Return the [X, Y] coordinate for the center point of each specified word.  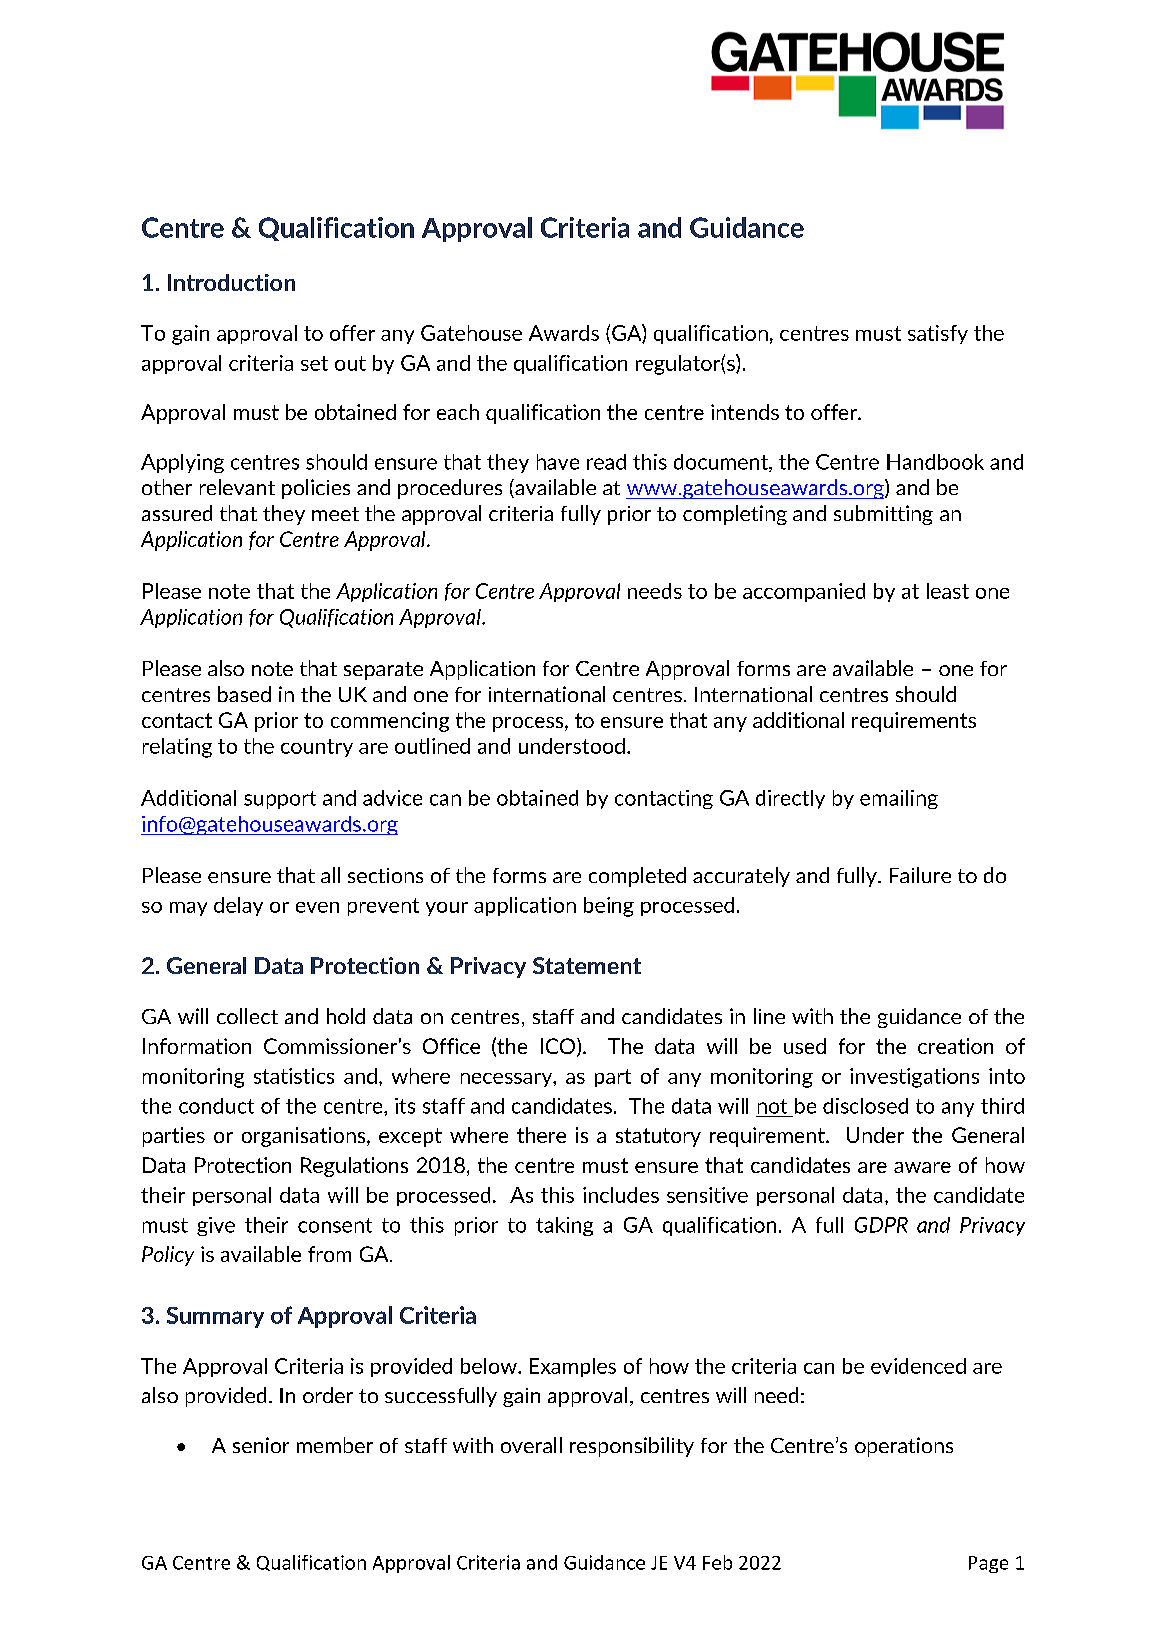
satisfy [938, 334]
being [609, 907]
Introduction [231, 282]
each [458, 412]
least [948, 591]
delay [238, 906]
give [216, 1226]
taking [564, 1226]
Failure [920, 875]
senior [261, 1445]
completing [735, 515]
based [244, 694]
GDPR [881, 1225]
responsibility [632, 1447]
